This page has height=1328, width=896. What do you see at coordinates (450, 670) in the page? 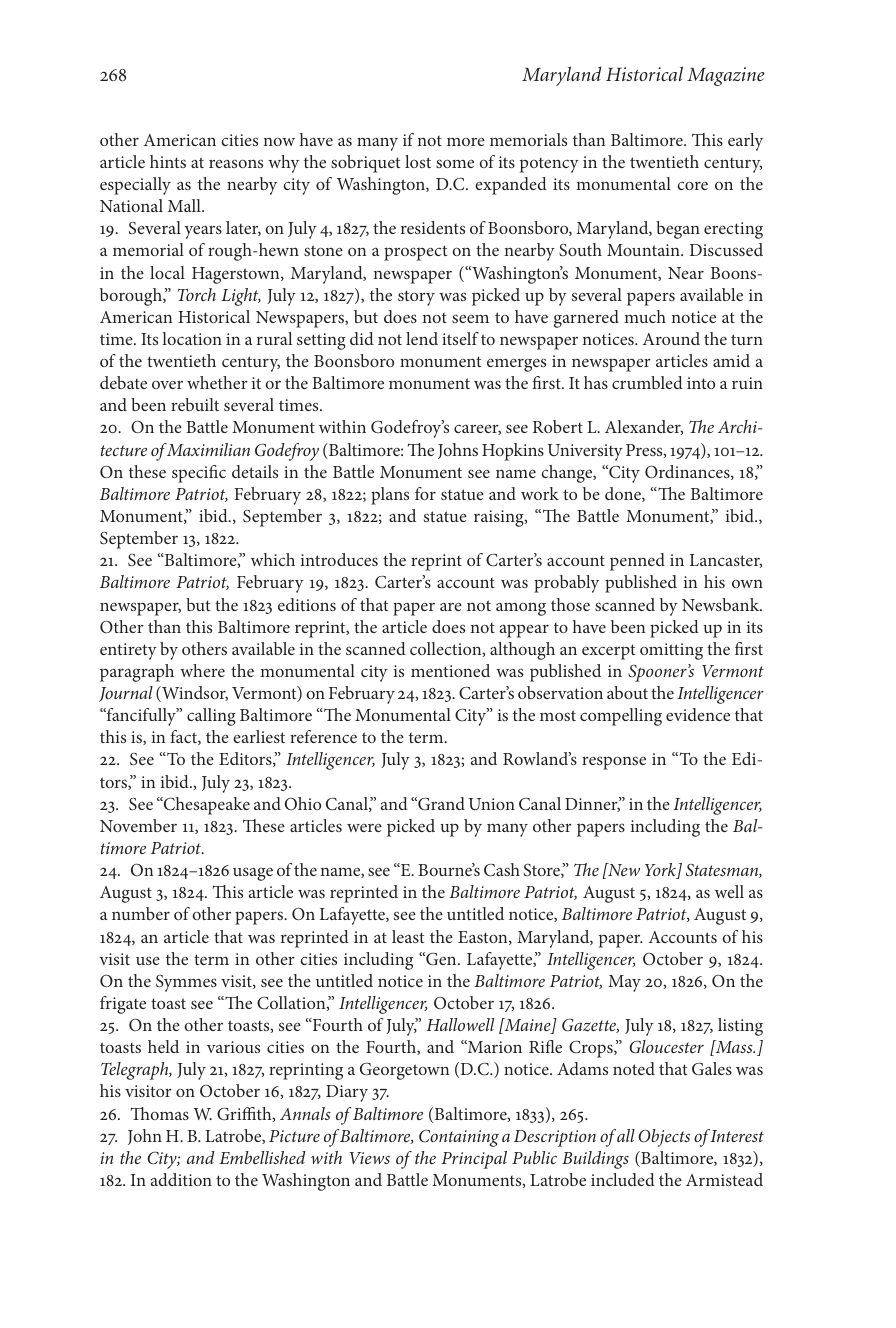
I see `mentioned` at bounding box center [450, 670].
